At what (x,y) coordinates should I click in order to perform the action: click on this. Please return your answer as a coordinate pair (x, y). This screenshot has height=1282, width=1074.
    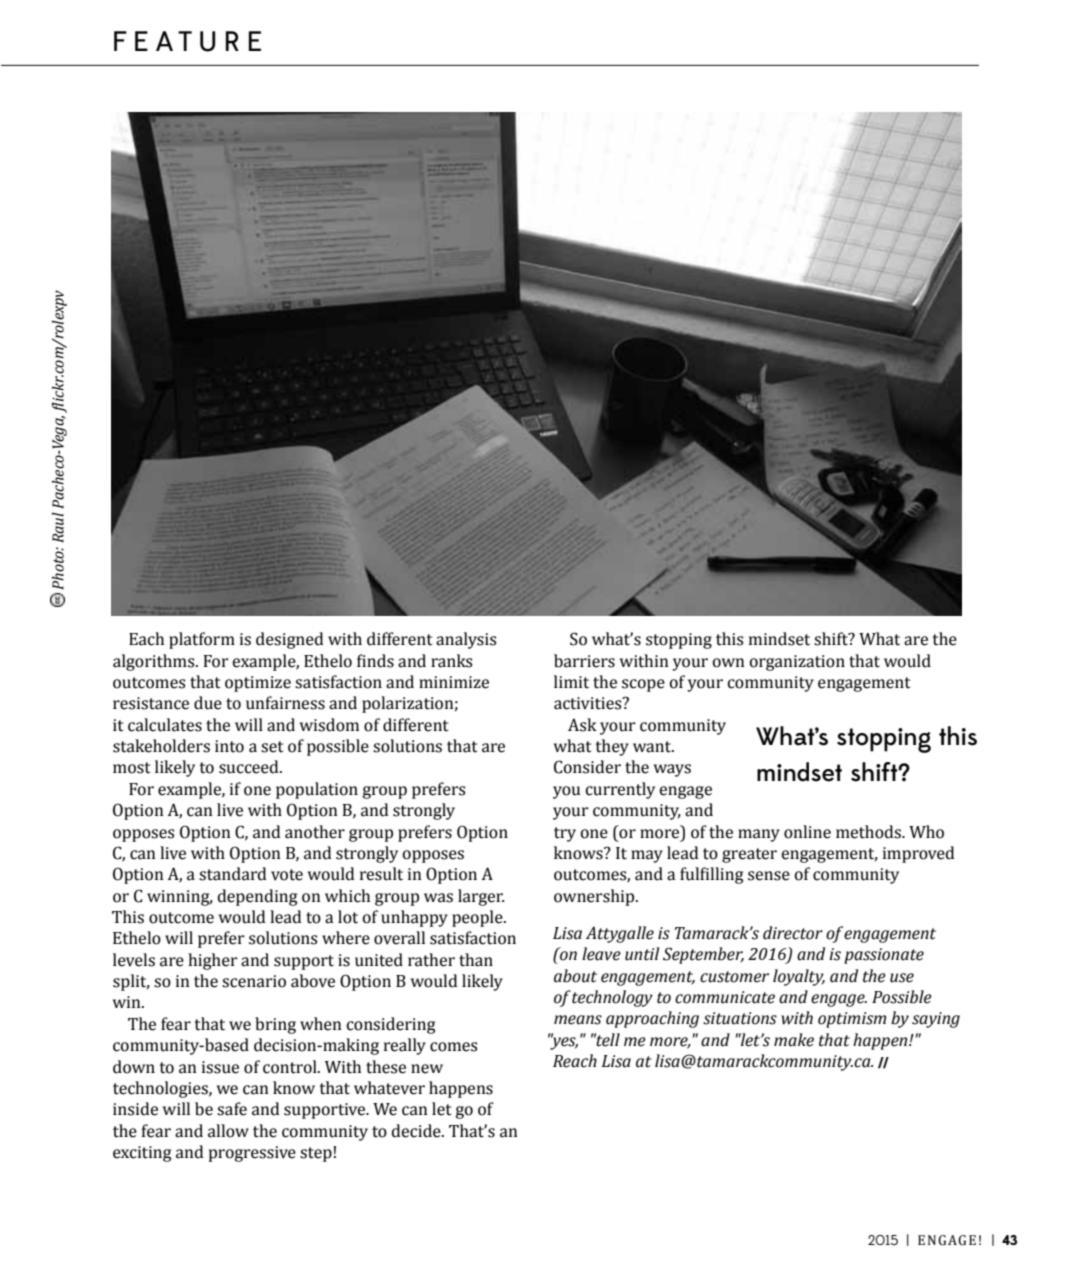
    Looking at the image, I should click on (958, 736).
